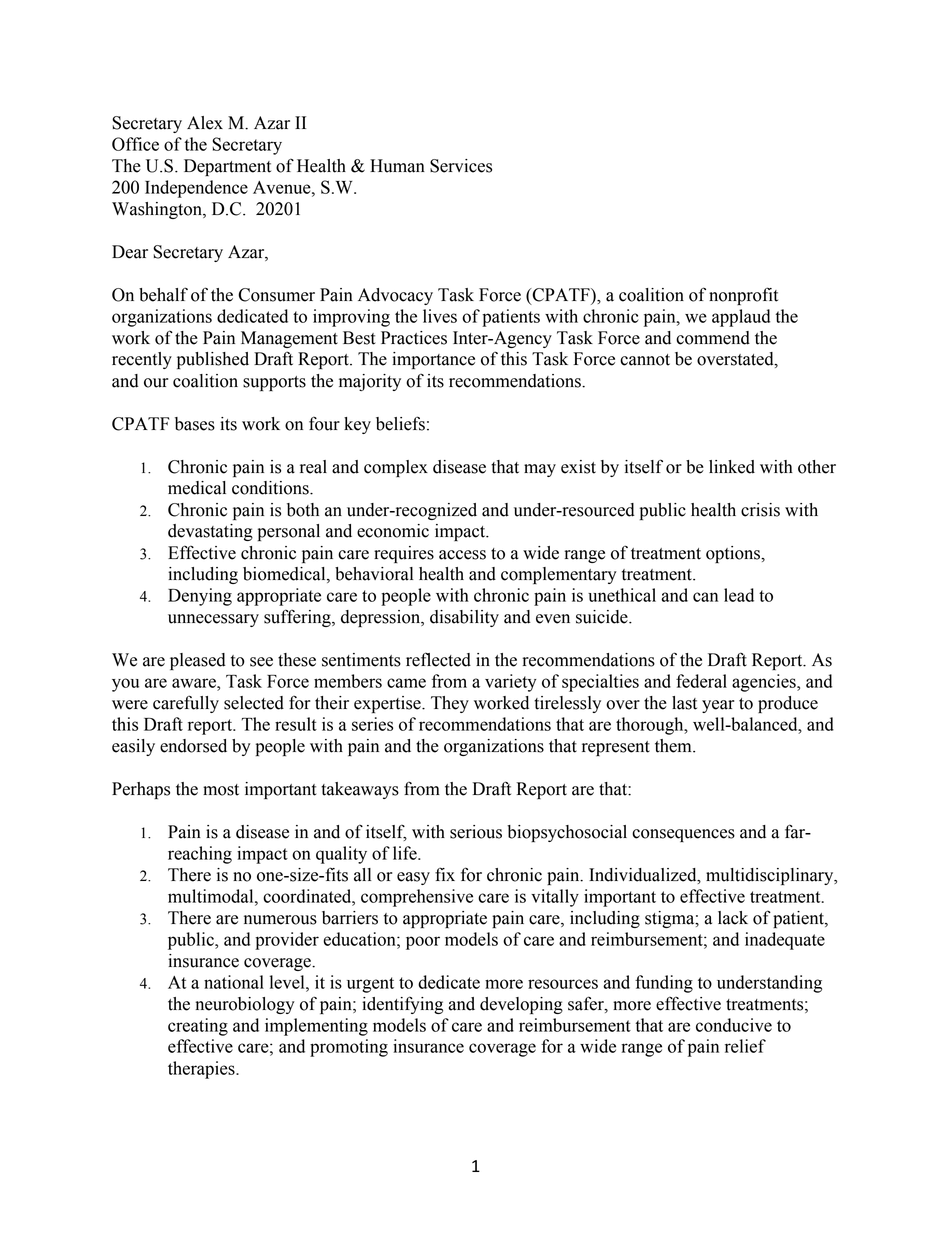 This image has width=952, height=1233. What do you see at coordinates (450, 704) in the image?
I see `They` at bounding box center [450, 704].
